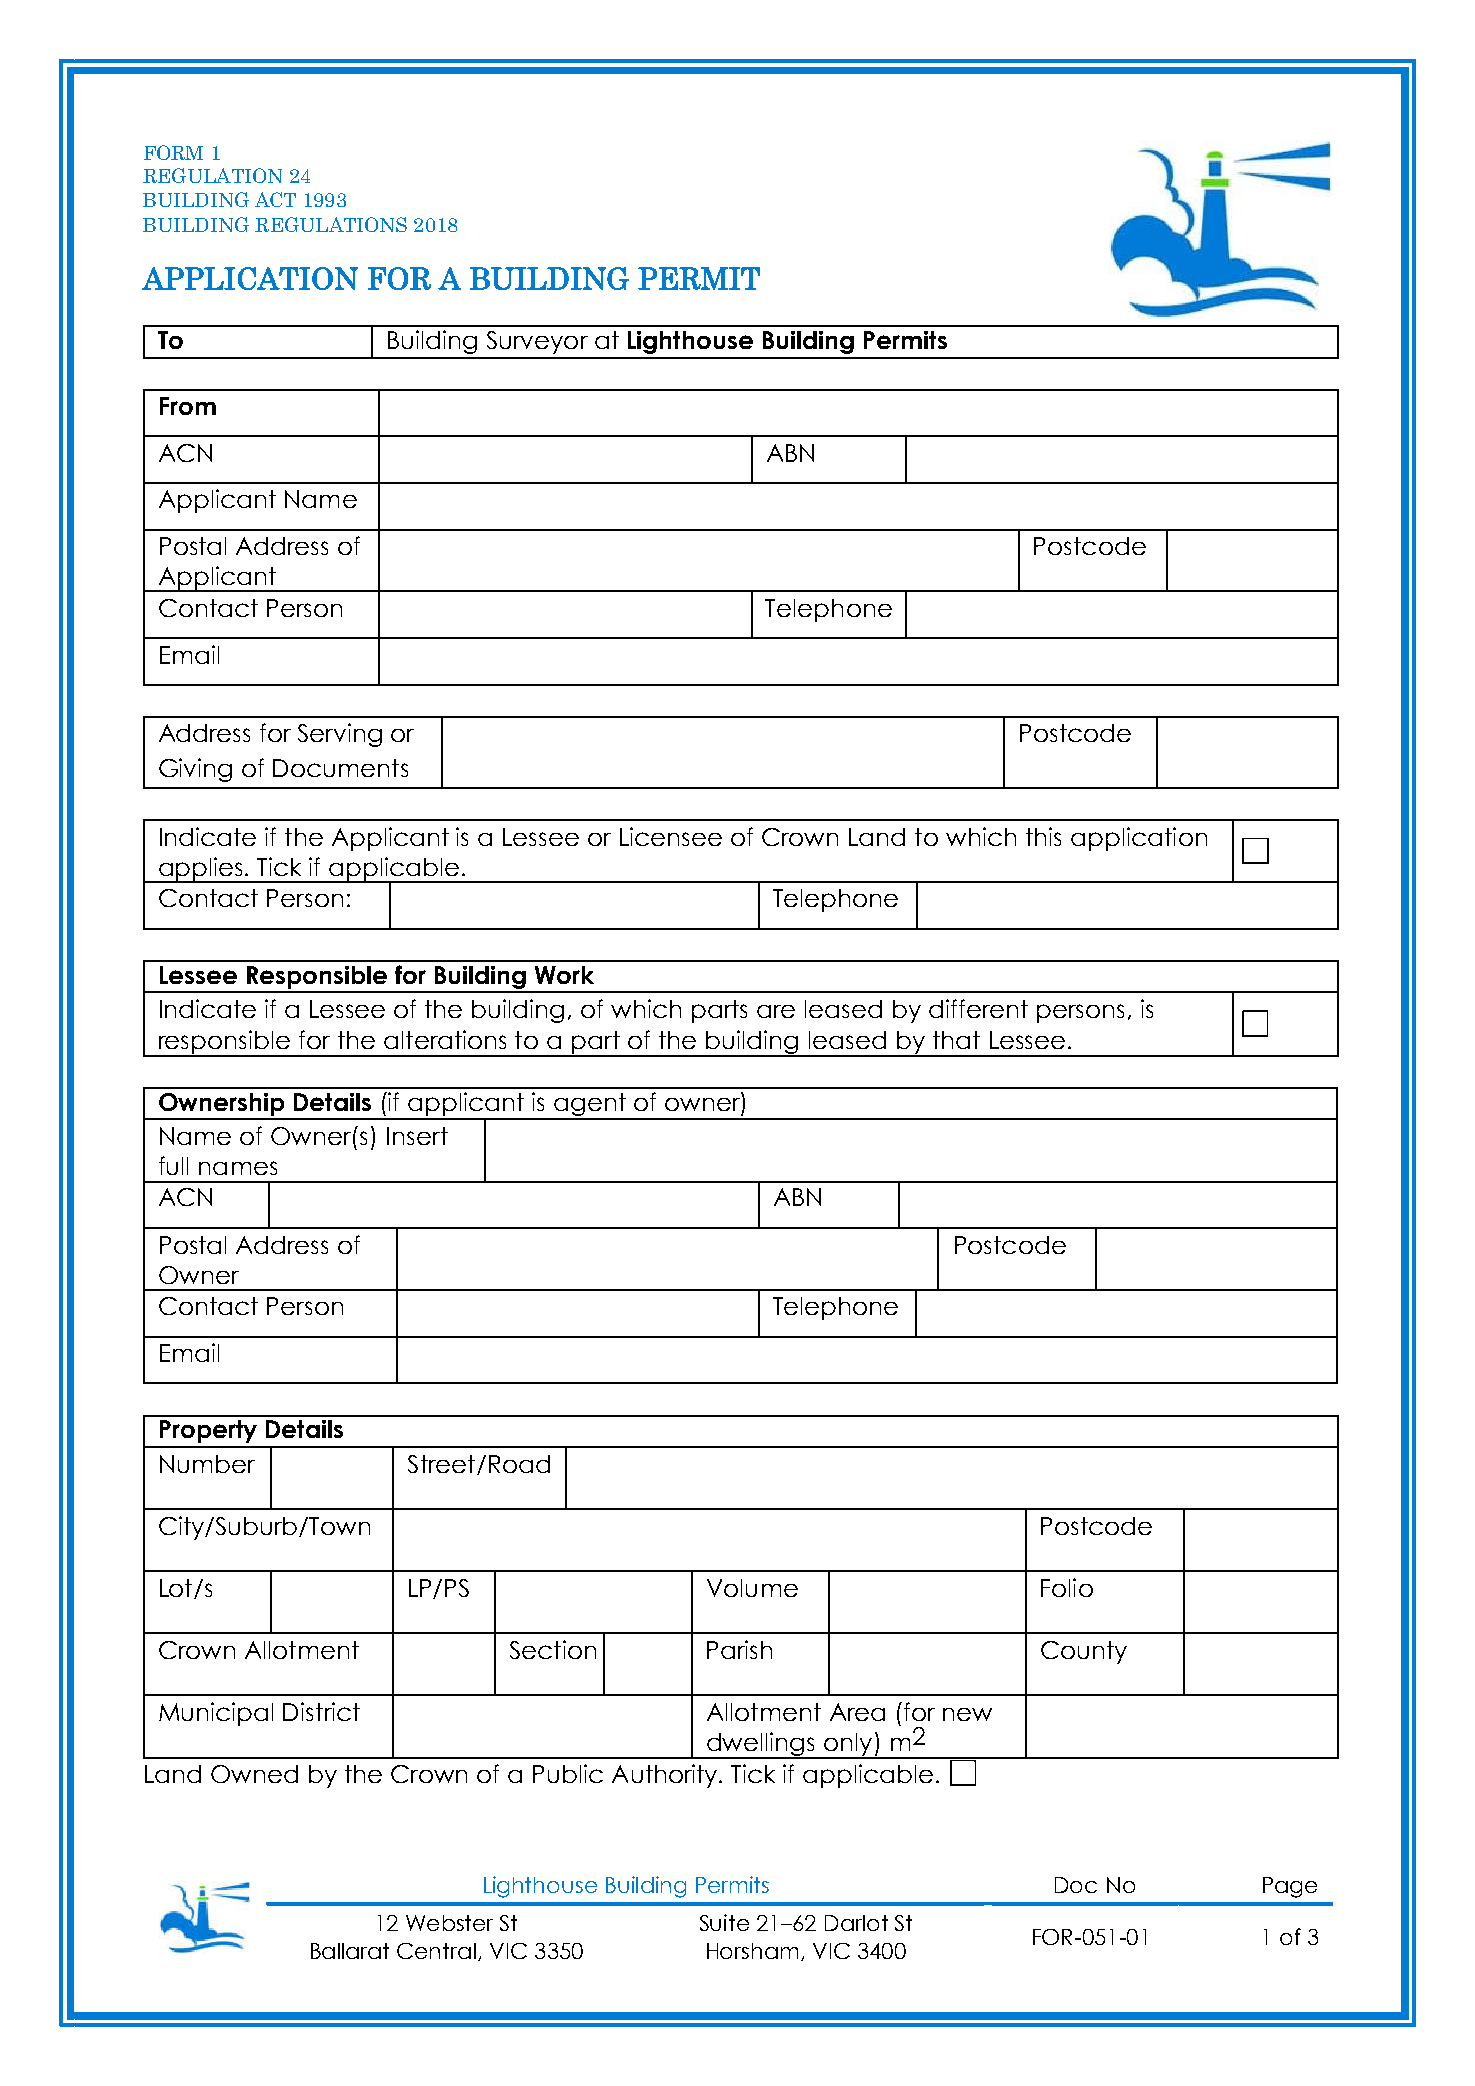 The image size is (1475, 2086). I want to click on Number, so click(207, 1464).
